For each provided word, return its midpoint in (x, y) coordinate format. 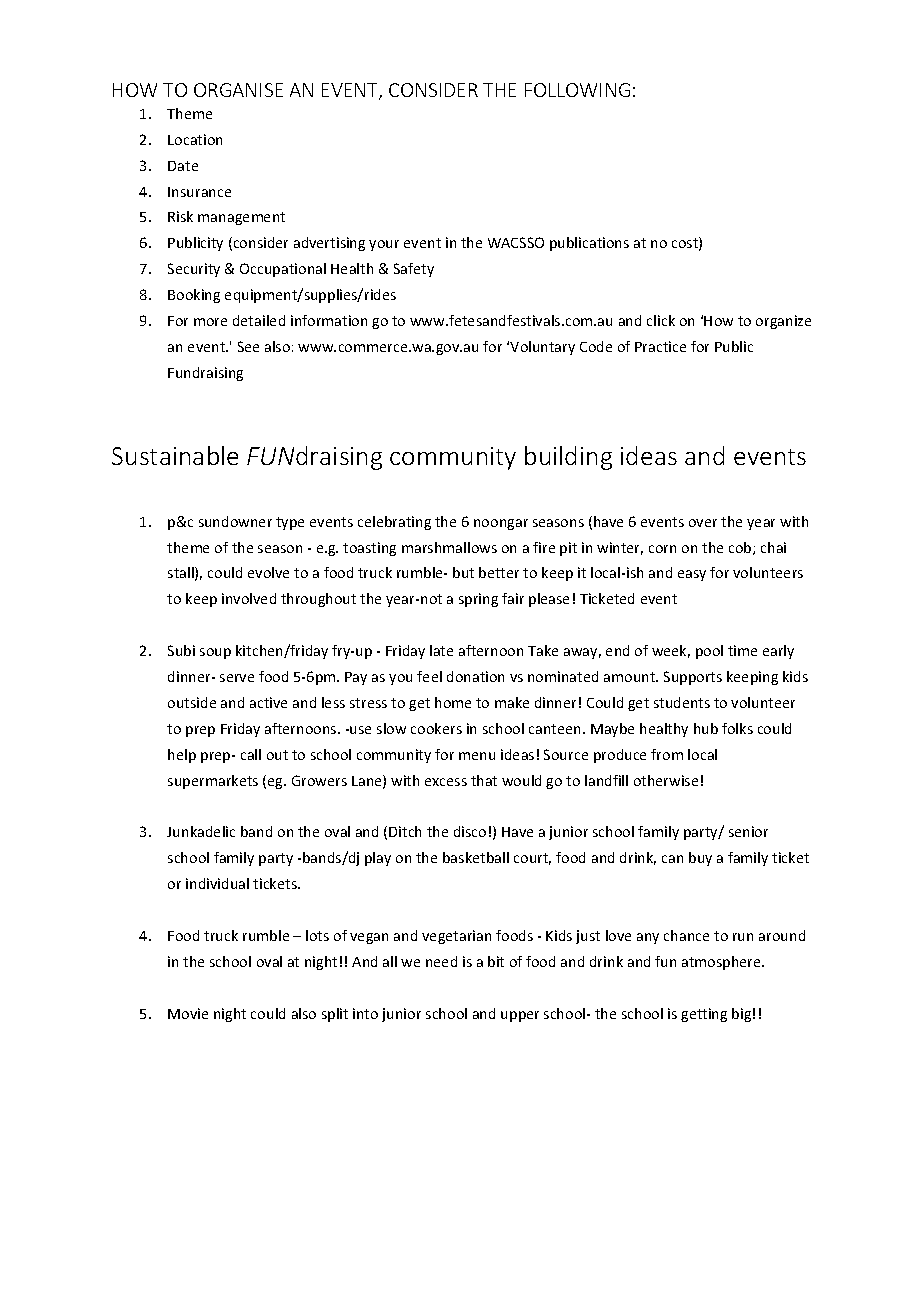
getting (704, 1015)
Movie (188, 1013)
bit (496, 961)
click (661, 320)
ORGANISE (238, 90)
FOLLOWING (577, 90)
